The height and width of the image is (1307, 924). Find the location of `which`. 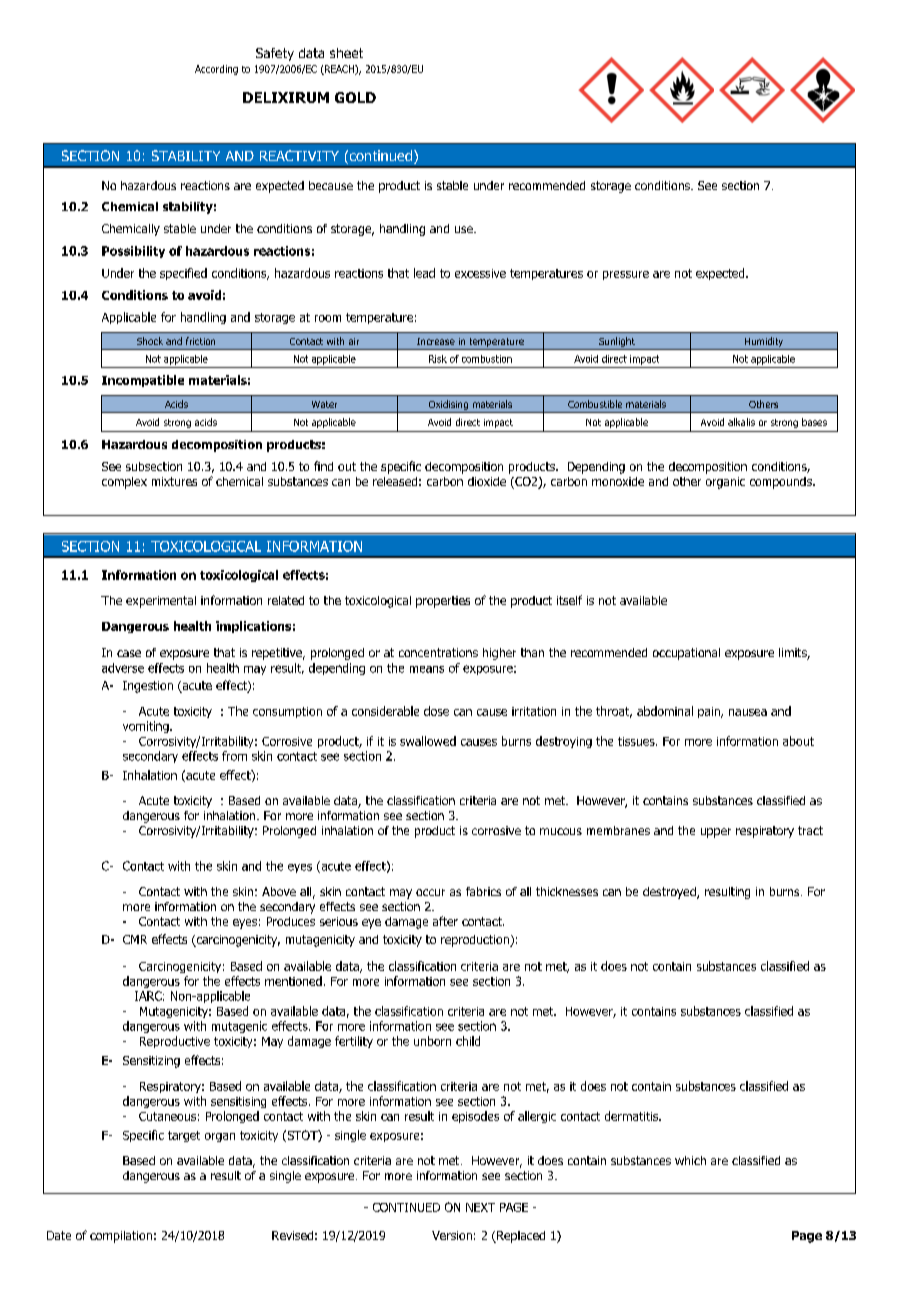

which is located at coordinates (690, 1160).
